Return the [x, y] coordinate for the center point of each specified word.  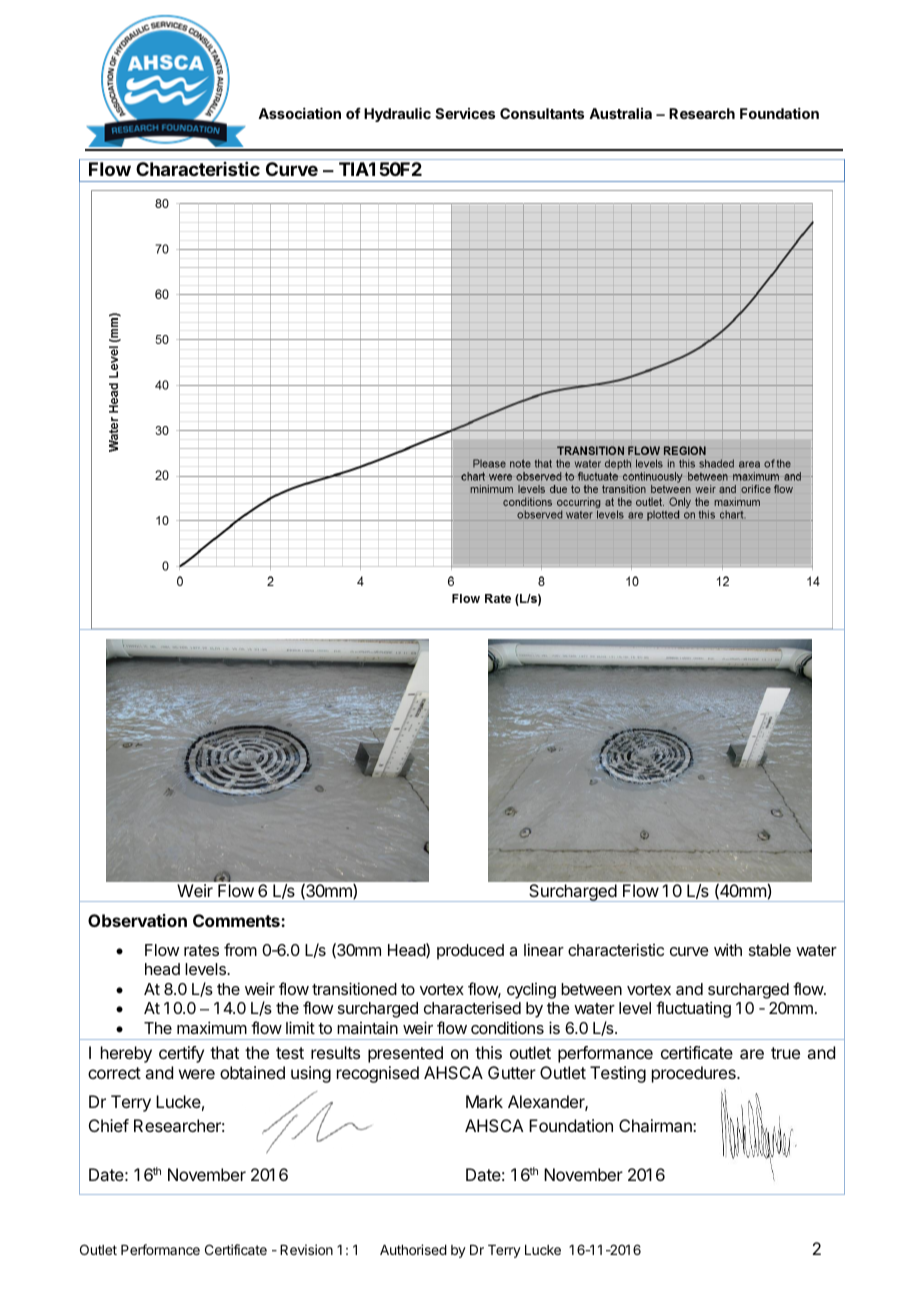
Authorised [413, 1249]
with [728, 949]
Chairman [656, 1125]
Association [299, 113]
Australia [620, 113]
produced [470, 952]
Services [465, 113]
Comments [237, 920]
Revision [306, 1249]
